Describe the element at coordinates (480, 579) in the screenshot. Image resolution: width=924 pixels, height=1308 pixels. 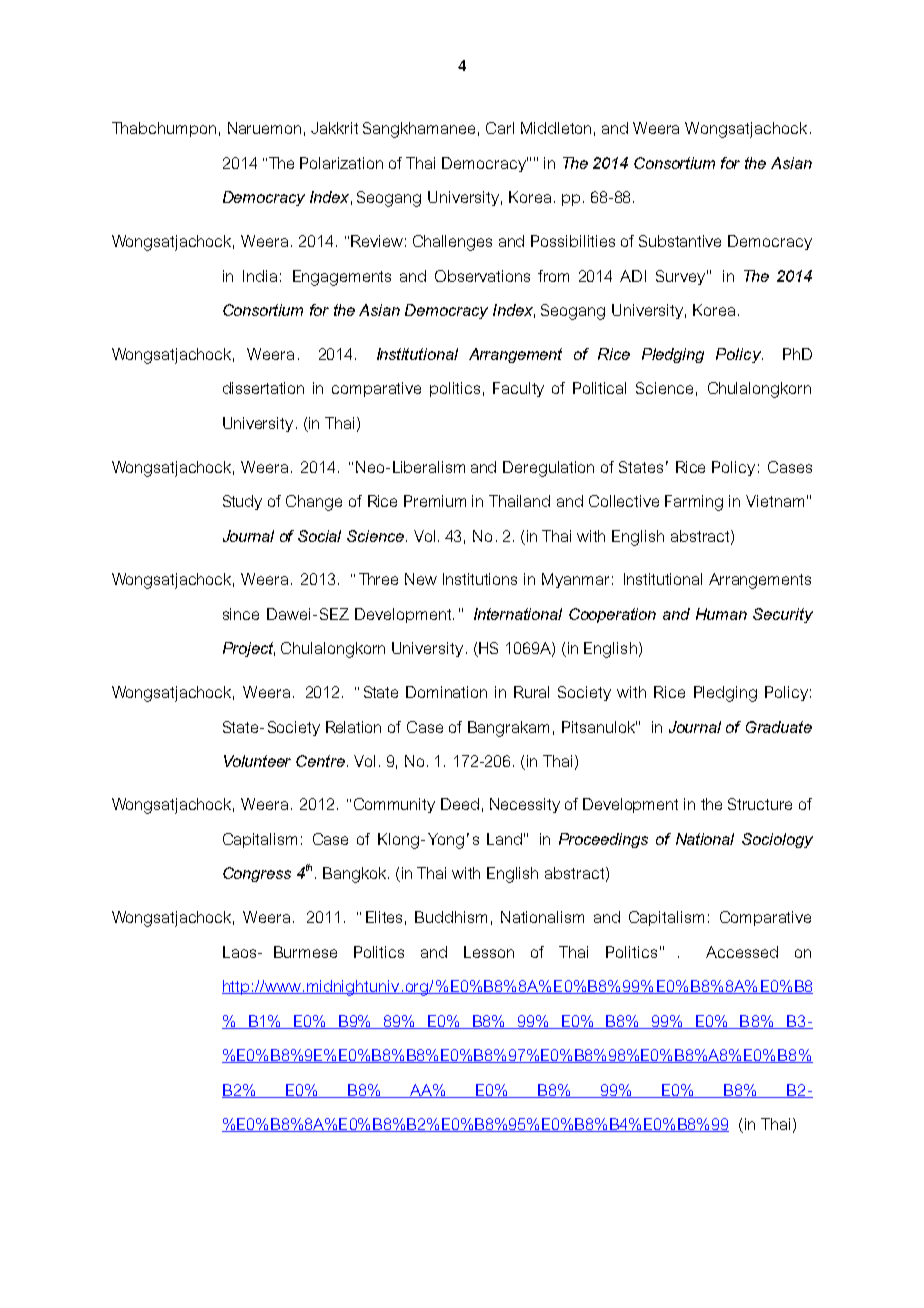
I see `Institutions` at that location.
